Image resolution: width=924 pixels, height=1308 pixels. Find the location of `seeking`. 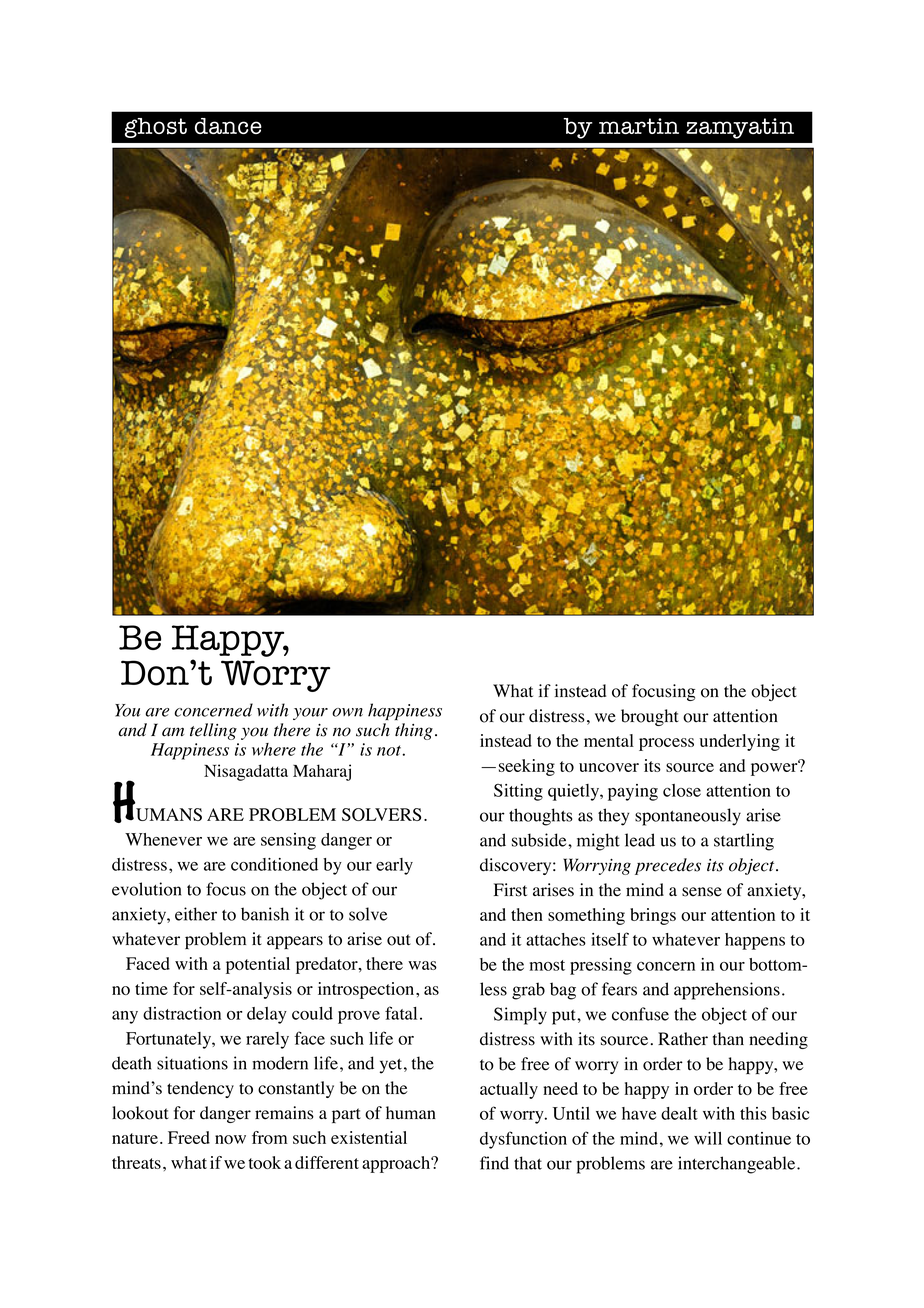

seeking is located at coordinates (527, 767).
